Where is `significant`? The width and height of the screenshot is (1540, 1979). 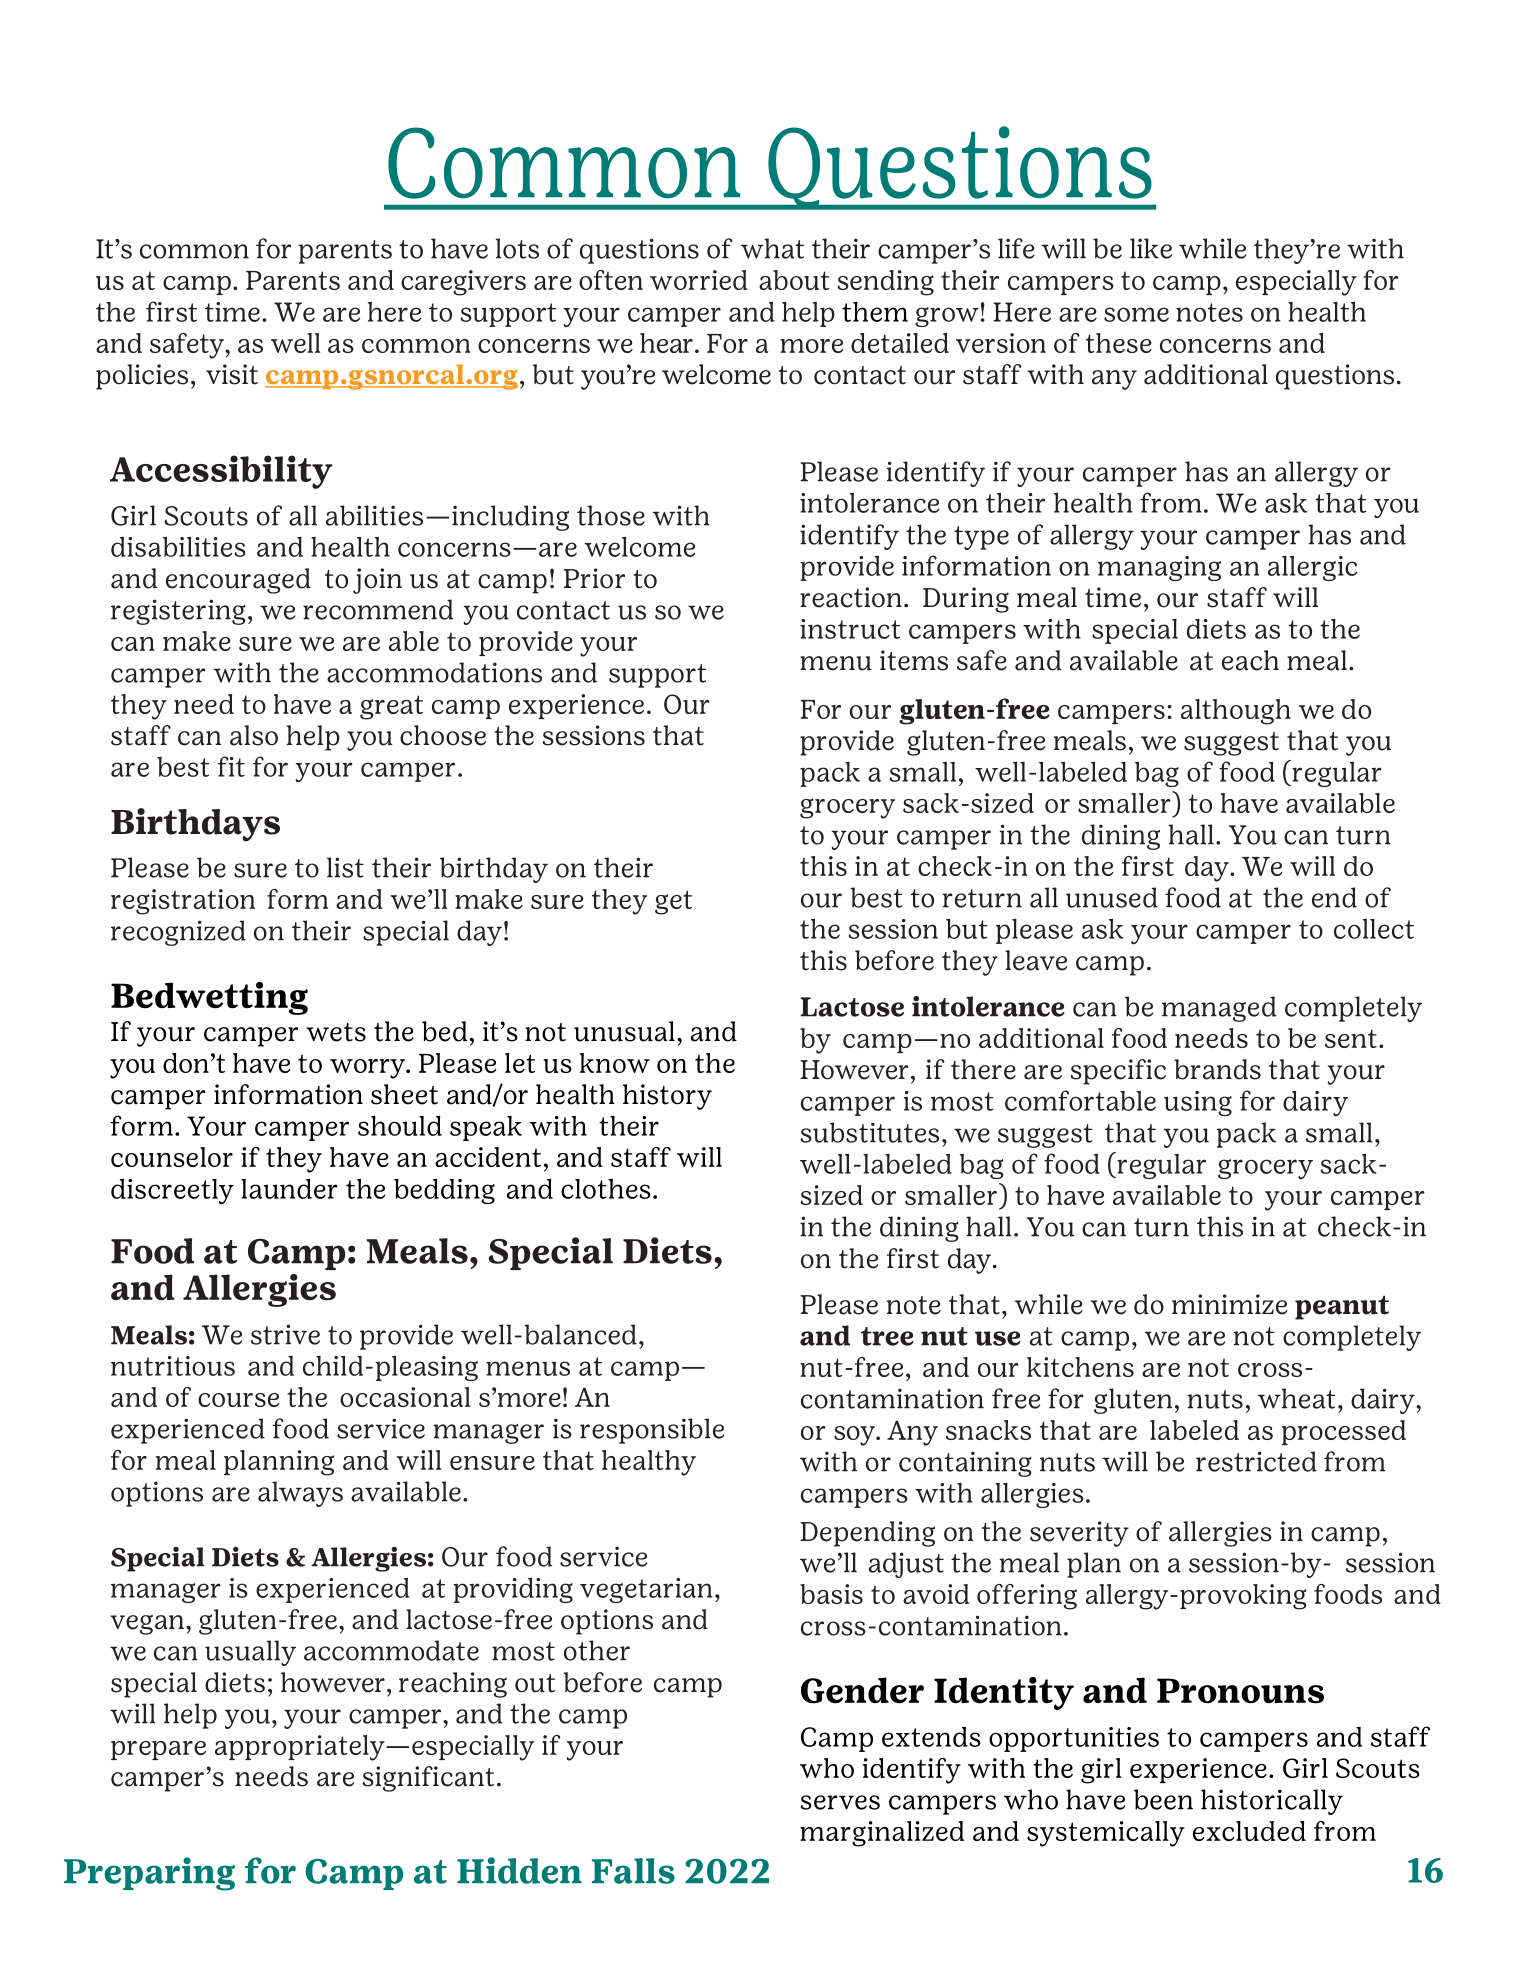 significant is located at coordinates (428, 1779).
